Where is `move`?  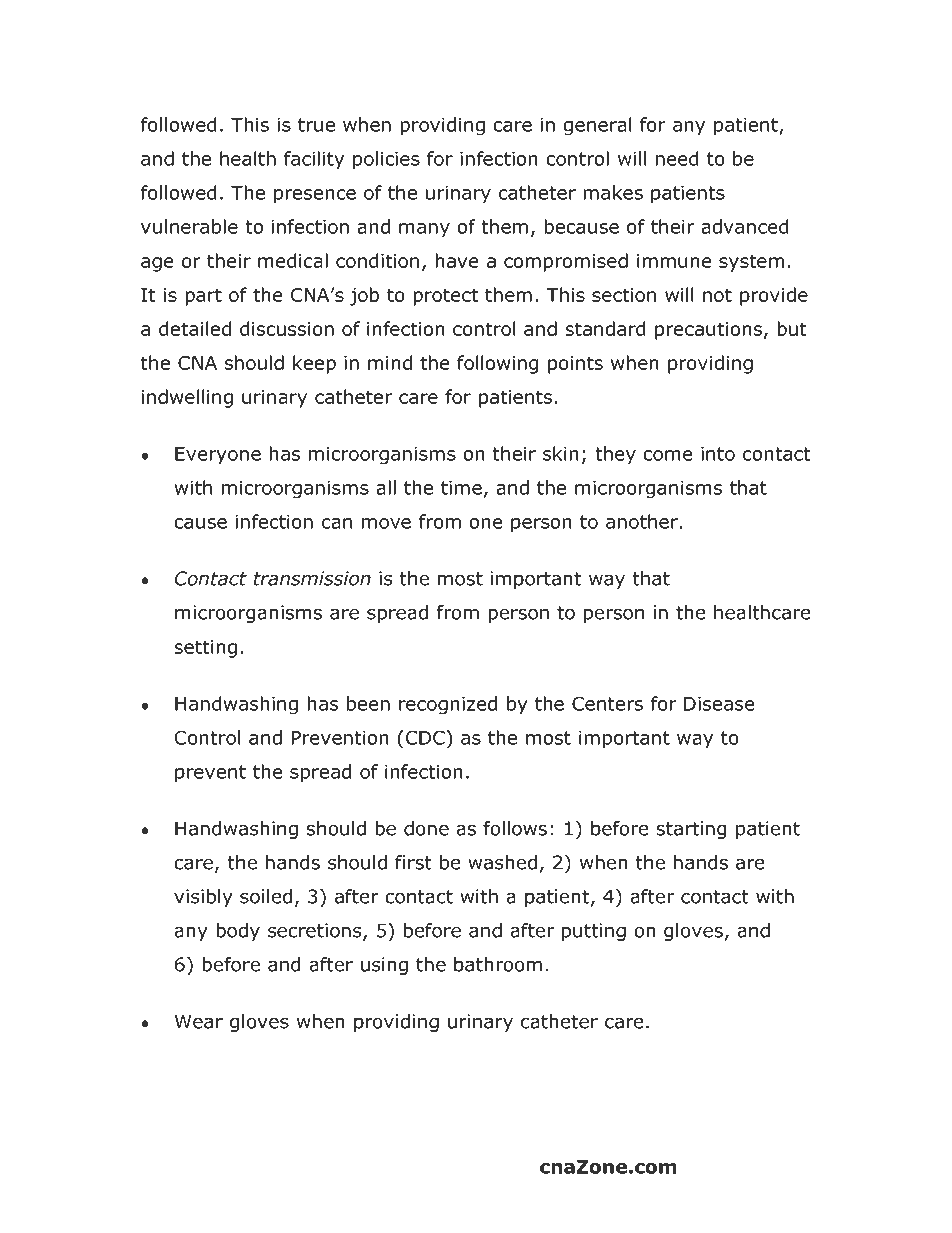 move is located at coordinates (386, 523).
